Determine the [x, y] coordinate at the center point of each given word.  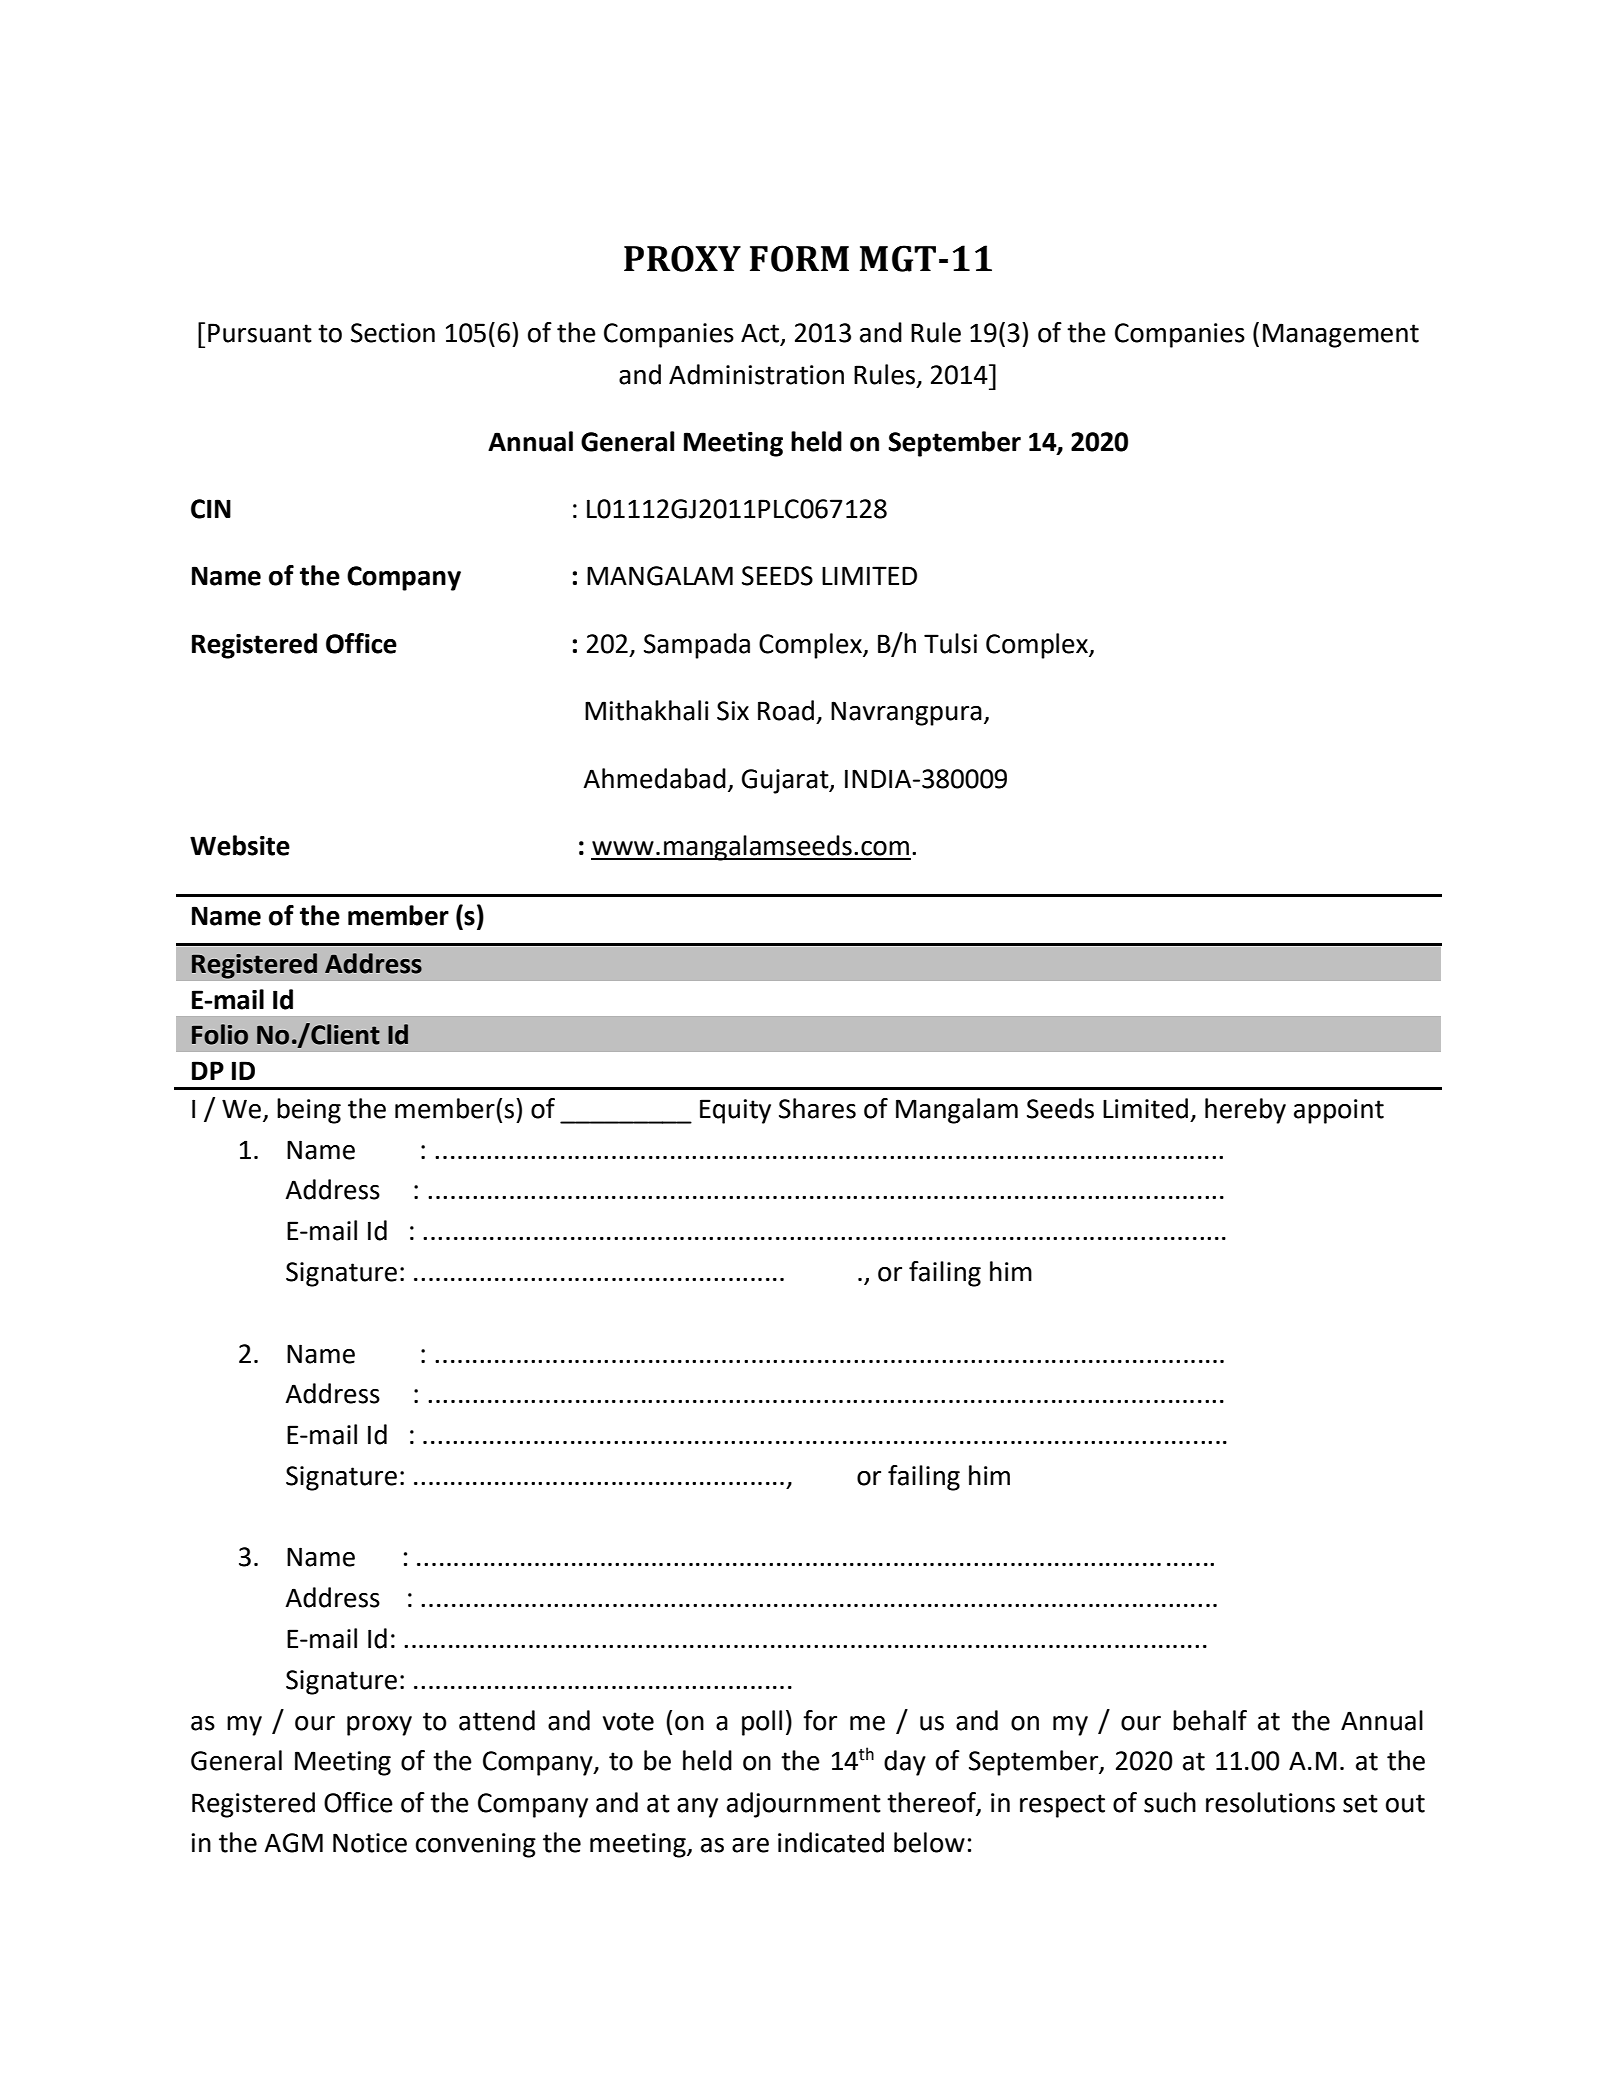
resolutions [1270, 1802]
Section [393, 333]
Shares [817, 1108]
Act [761, 334]
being [309, 1111]
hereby [1245, 1111]
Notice [370, 1843]
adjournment [804, 1805]
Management [1341, 335]
